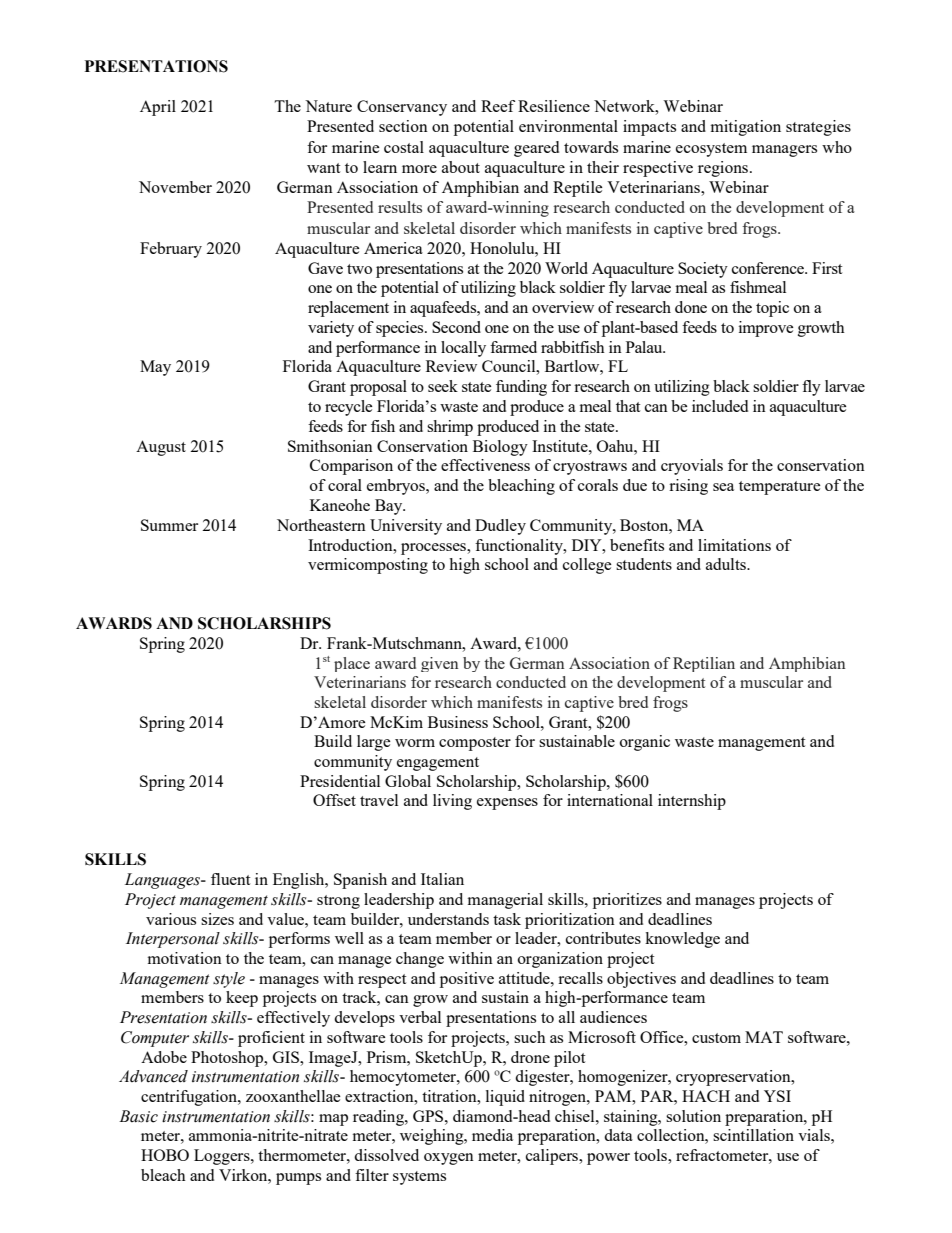 Image resolution: width=952 pixels, height=1233 pixels. Describe the element at coordinates (521, 388) in the image. I see `funding` at that location.
